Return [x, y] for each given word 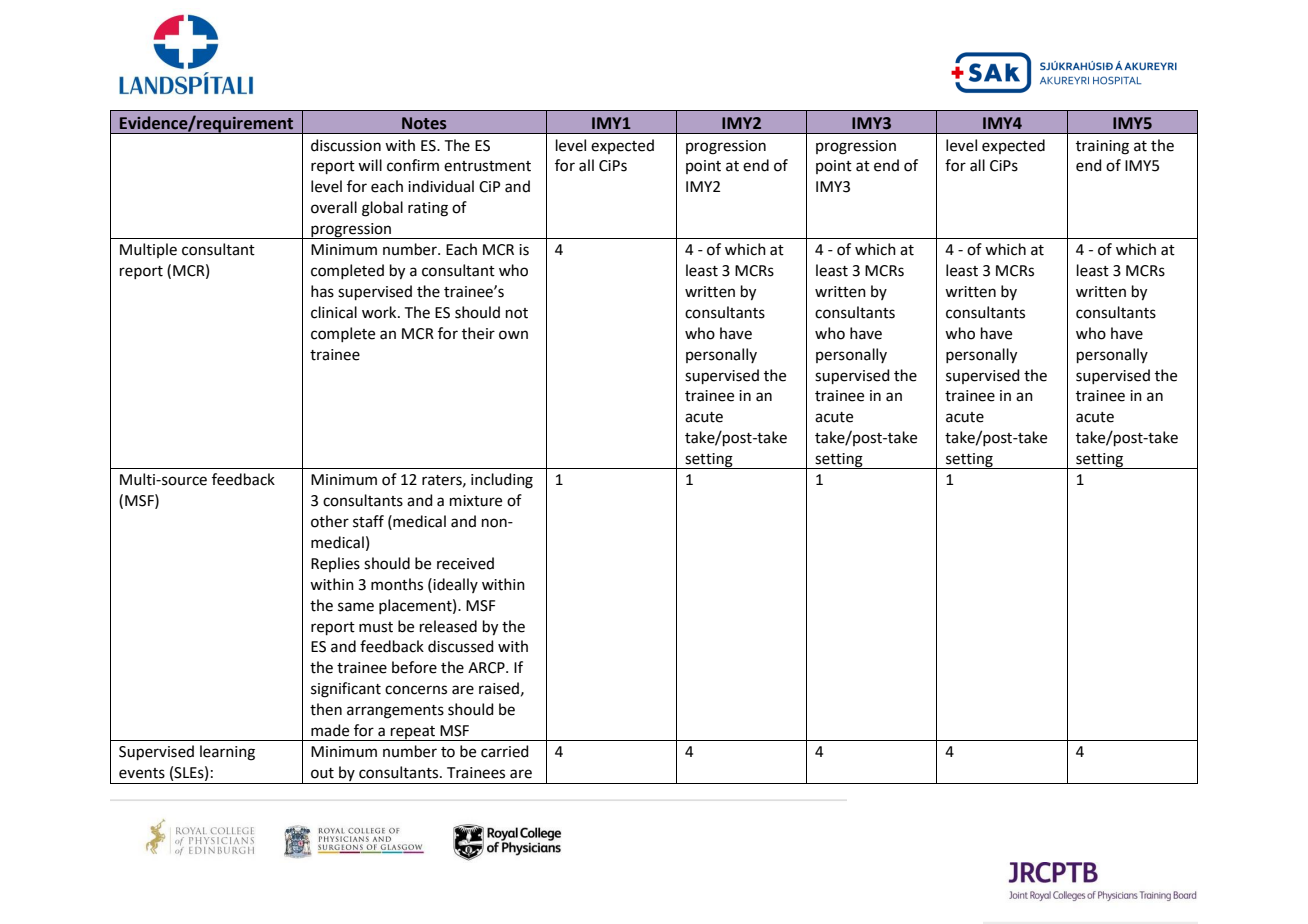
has [322, 291]
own [513, 335]
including [502, 481]
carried [505, 751]
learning [227, 753]
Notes [424, 123]
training [1102, 147]
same [356, 607]
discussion [346, 145]
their [478, 333]
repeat [413, 733]
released [448, 626]
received [465, 563]
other [330, 521]
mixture [476, 501]
